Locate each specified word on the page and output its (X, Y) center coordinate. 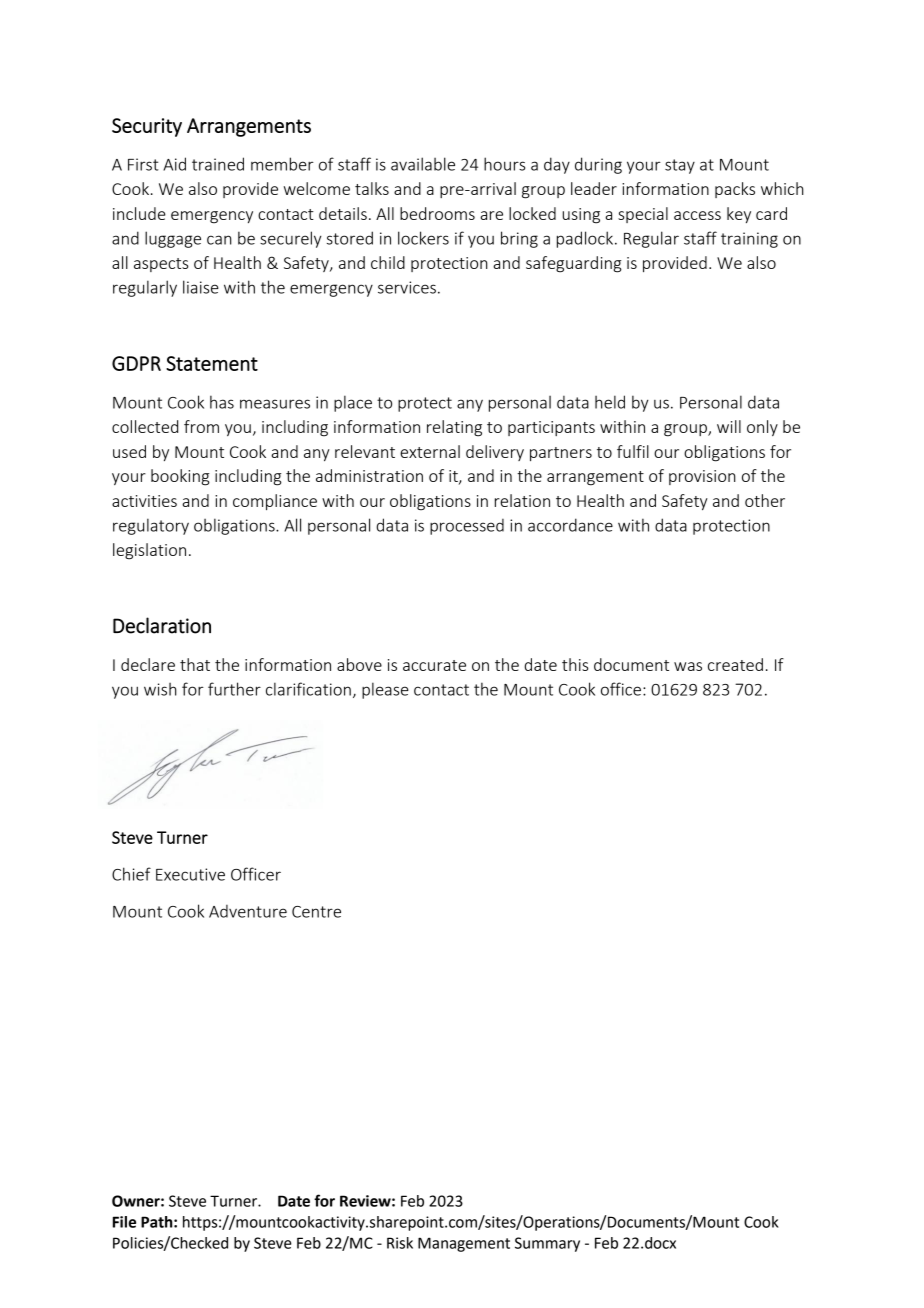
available (423, 164)
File (124, 1222)
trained (218, 164)
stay (680, 166)
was (688, 666)
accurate (434, 665)
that (195, 664)
